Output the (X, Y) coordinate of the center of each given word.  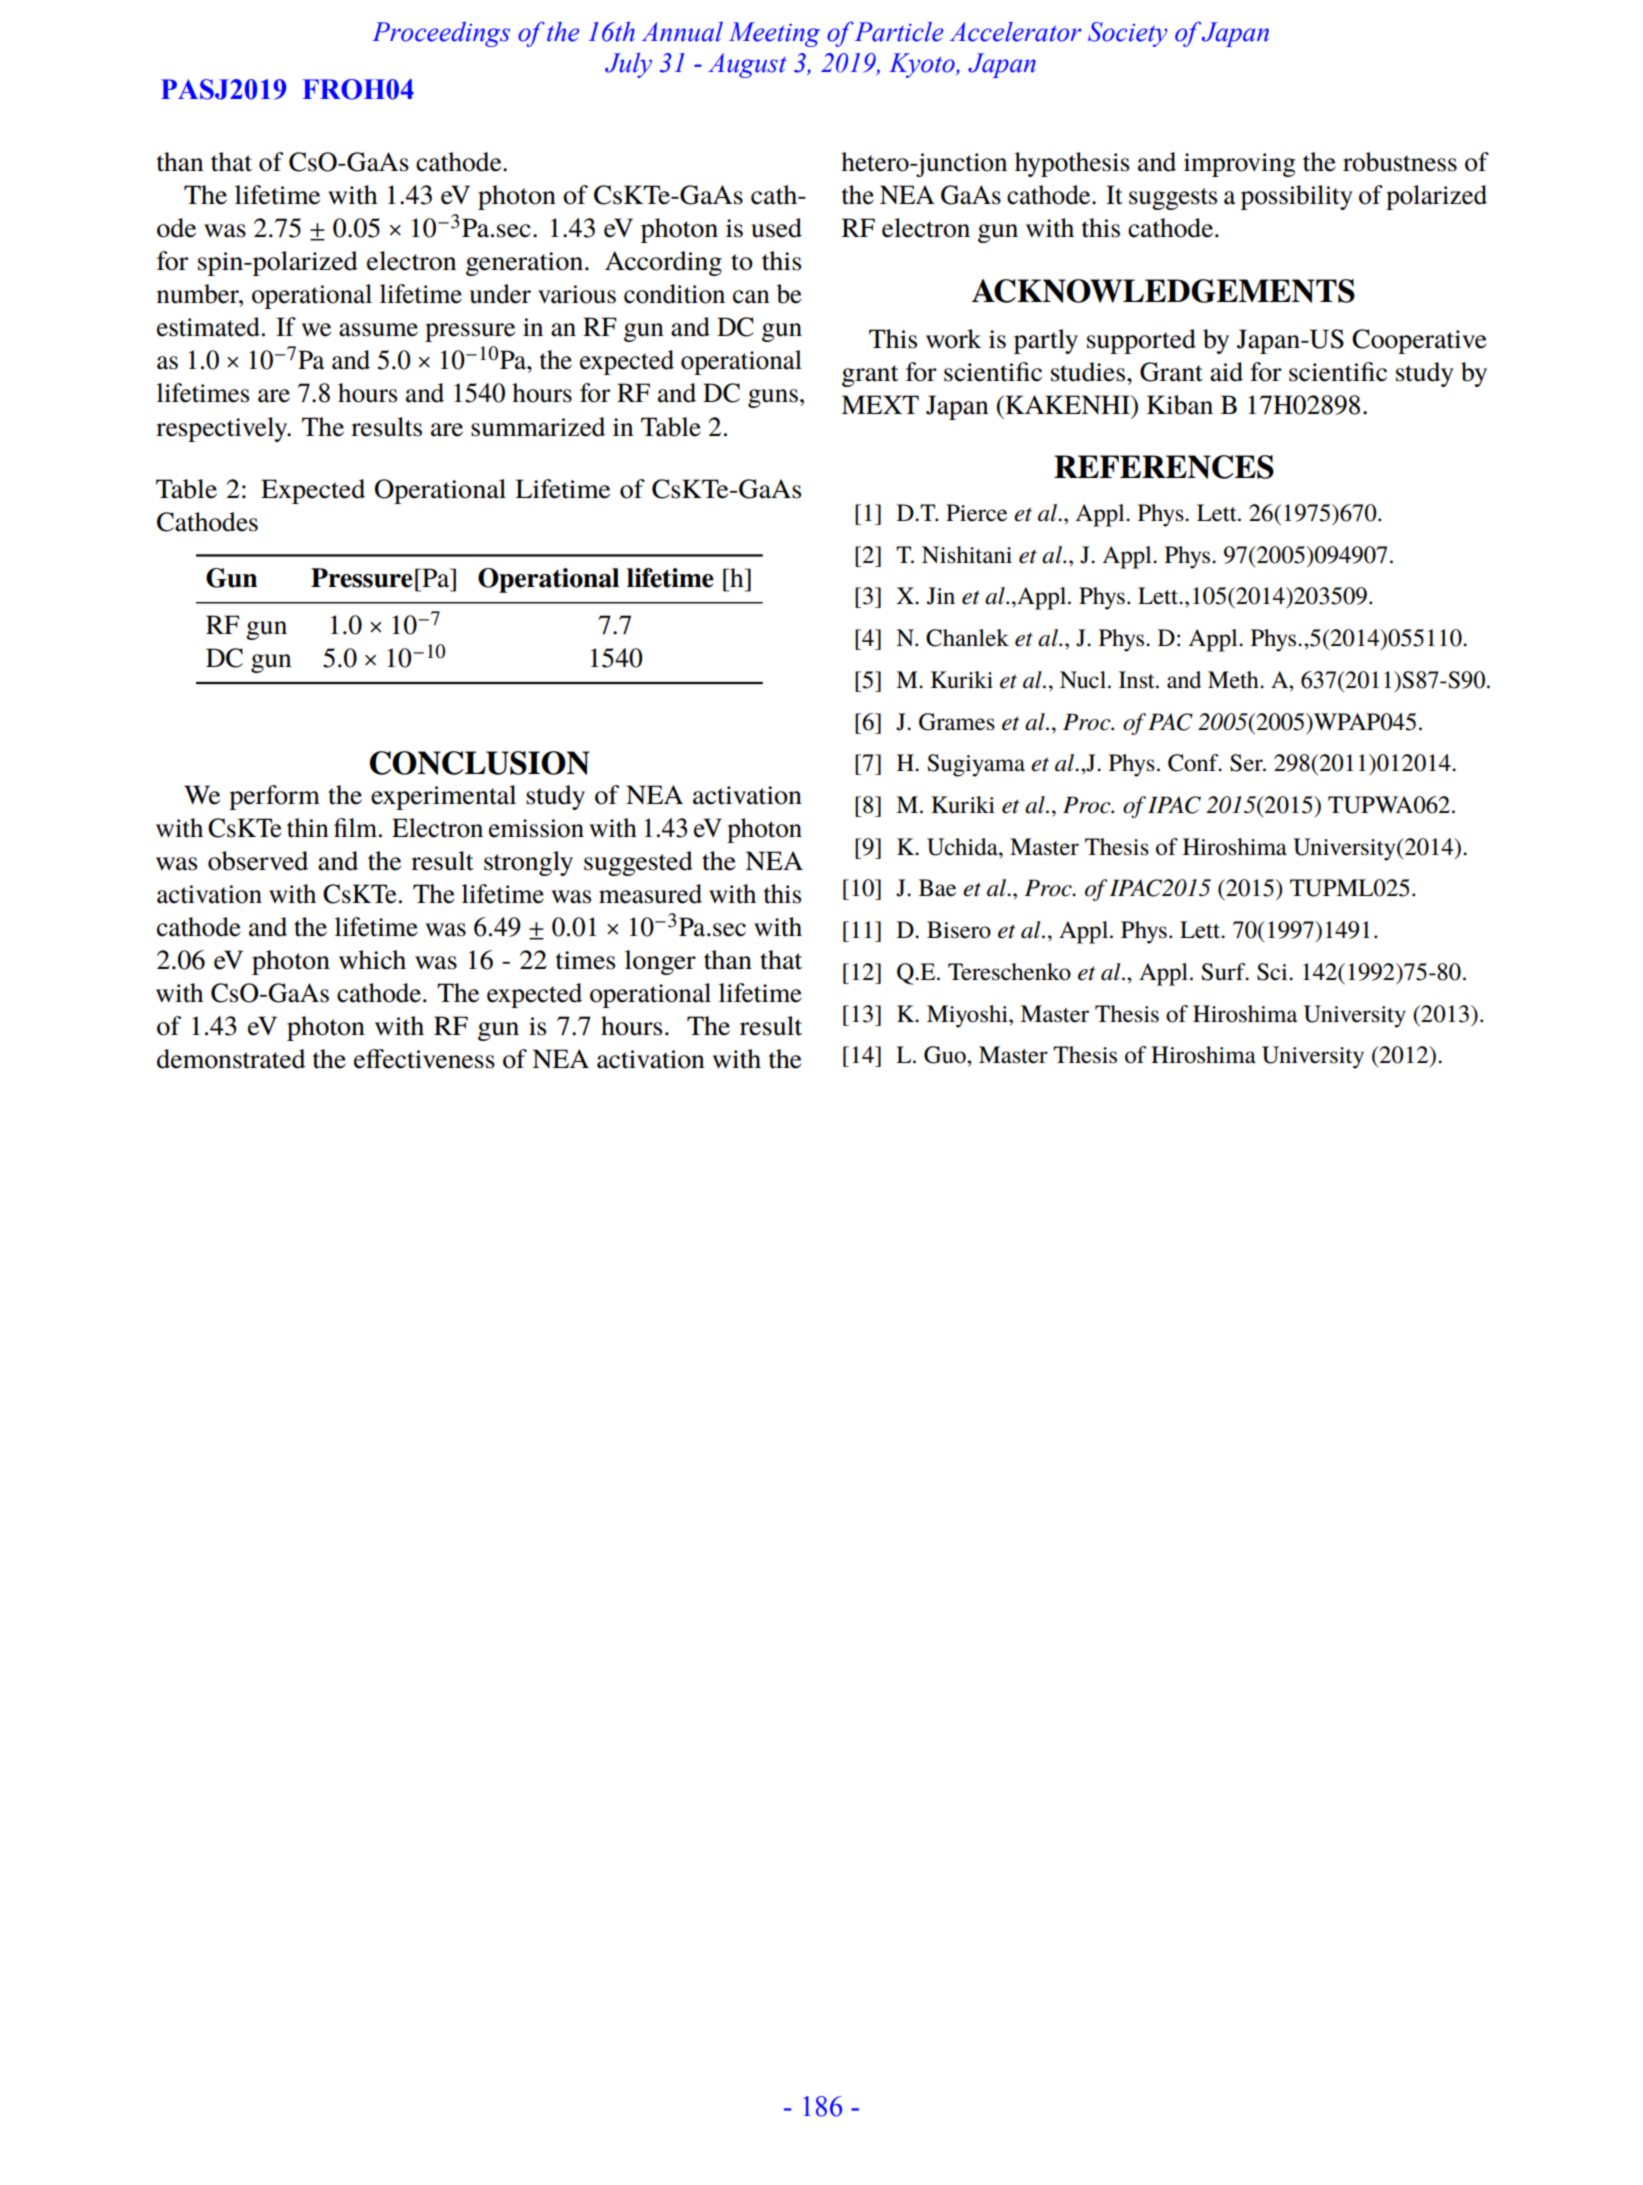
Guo (946, 1055)
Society (1128, 34)
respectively (223, 429)
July (628, 65)
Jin (941, 596)
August (747, 65)
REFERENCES (1164, 467)
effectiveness (424, 1059)
